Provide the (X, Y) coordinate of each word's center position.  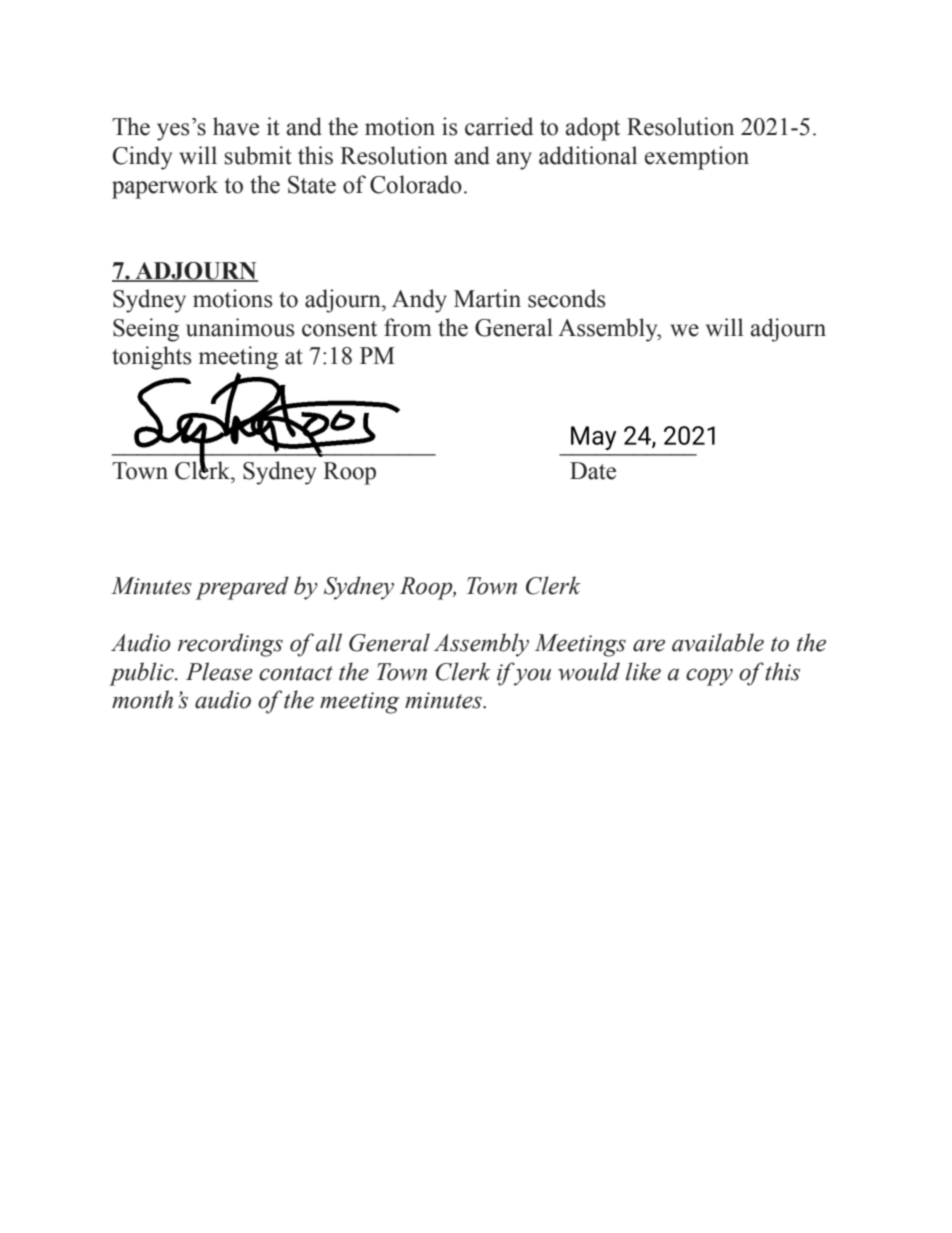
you (532, 677)
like (643, 671)
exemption (697, 158)
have (236, 126)
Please (219, 671)
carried (499, 126)
